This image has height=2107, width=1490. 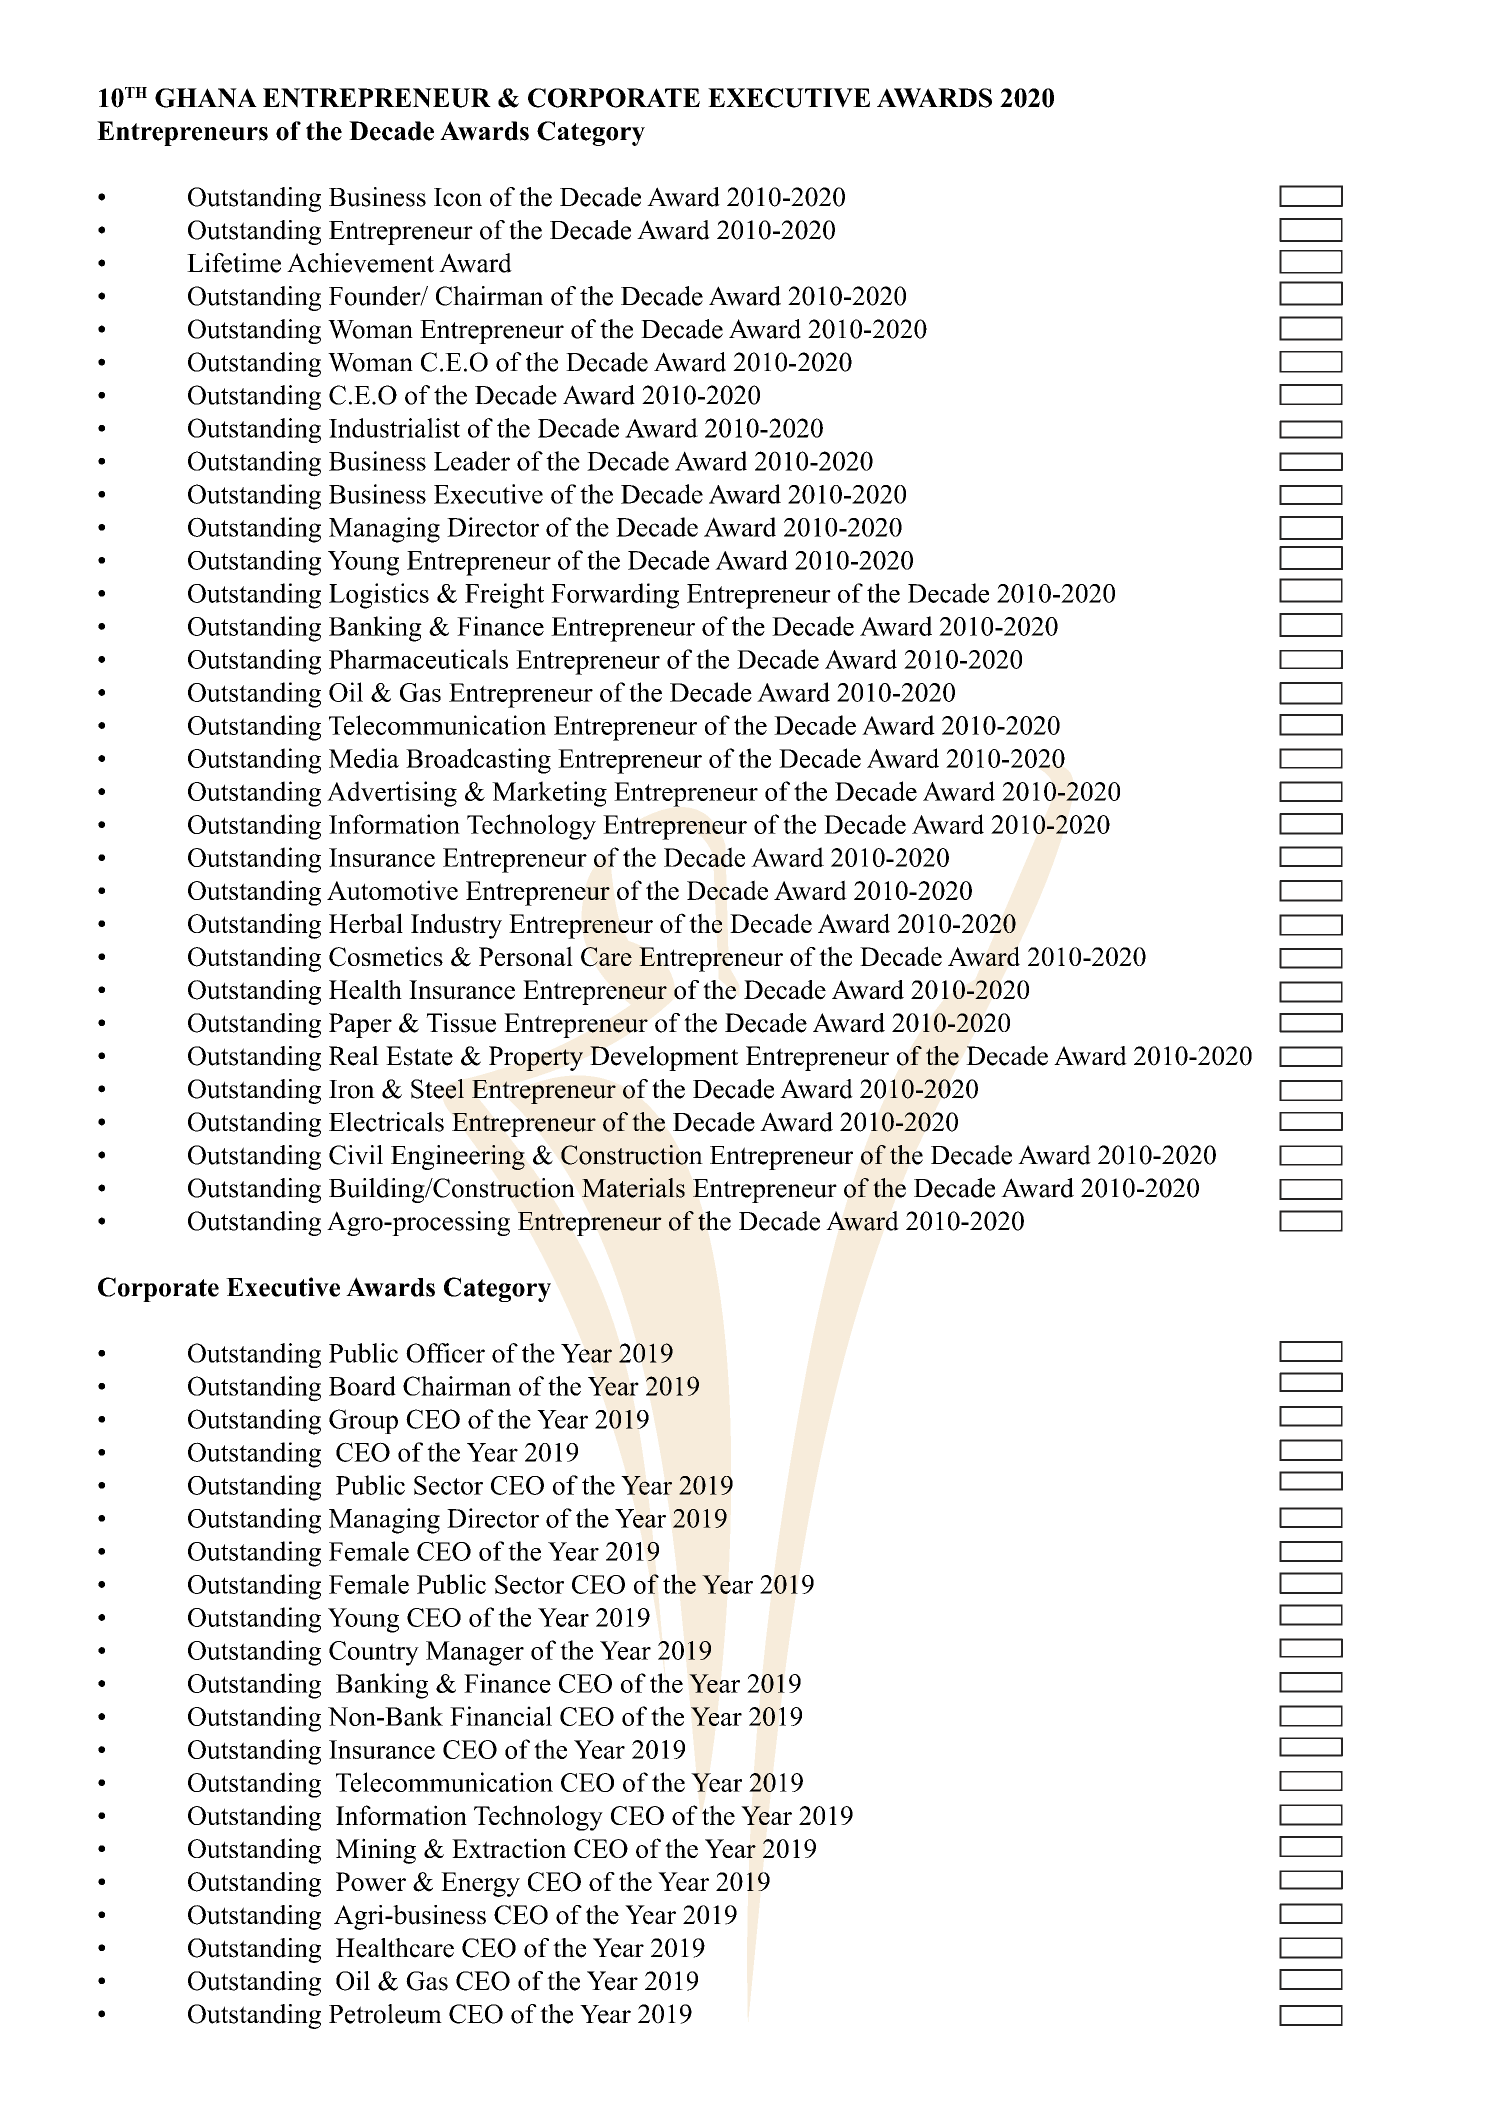 What do you see at coordinates (379, 596) in the image?
I see `Logistics` at bounding box center [379, 596].
